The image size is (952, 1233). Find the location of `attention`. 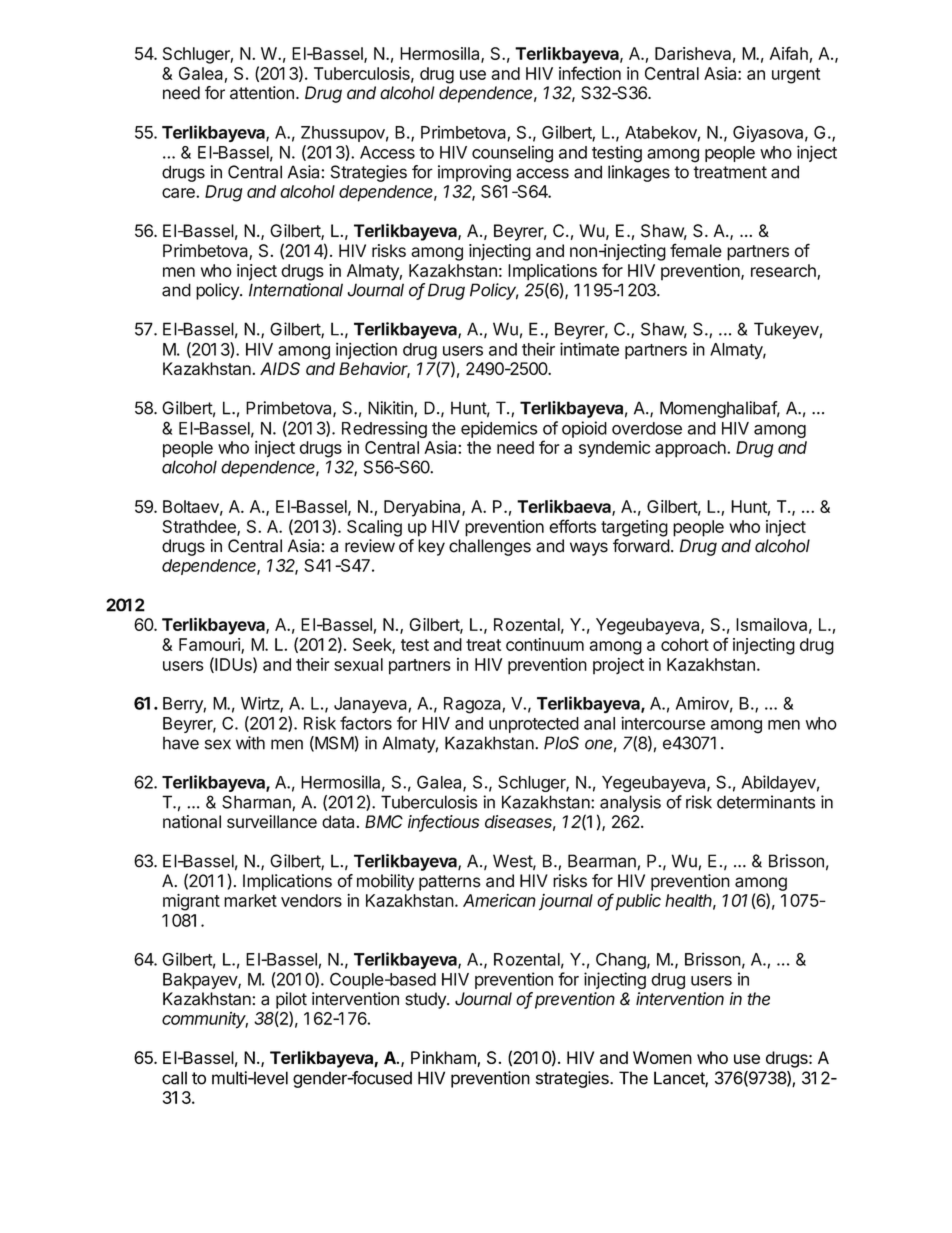

attention is located at coordinates (262, 93).
